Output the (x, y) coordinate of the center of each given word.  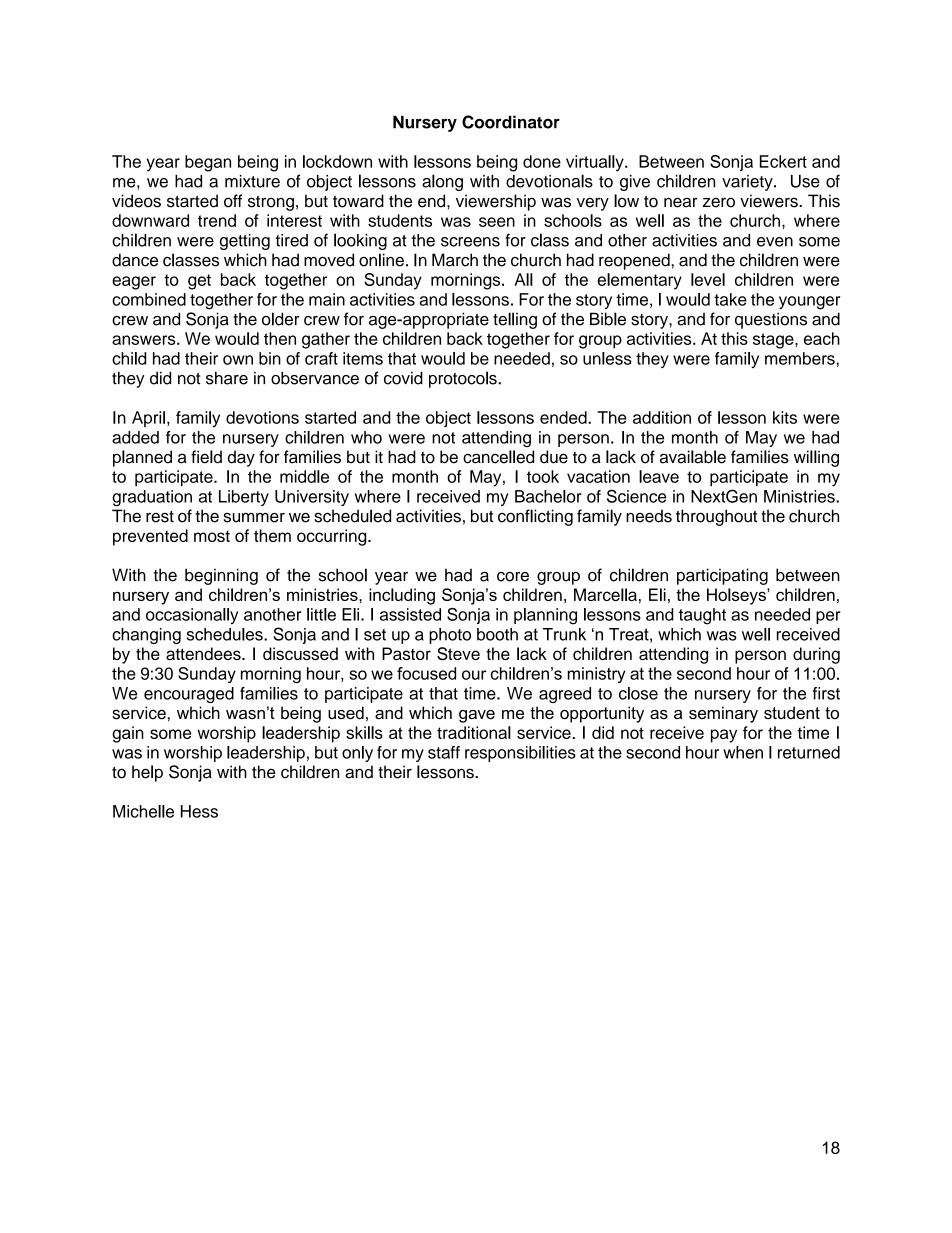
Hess (199, 811)
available (693, 457)
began (208, 163)
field (206, 457)
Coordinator (511, 122)
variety (748, 183)
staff (444, 752)
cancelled (498, 457)
